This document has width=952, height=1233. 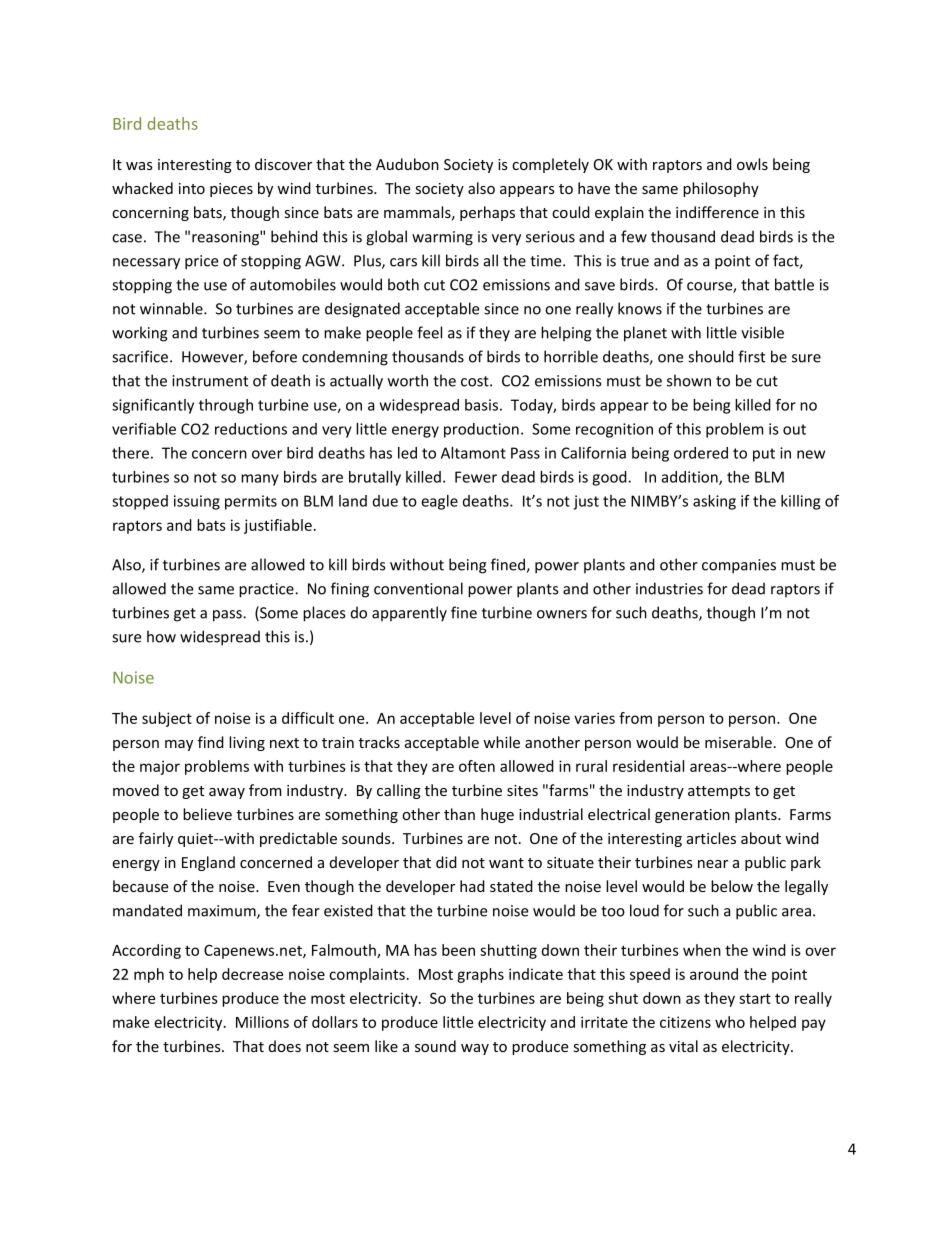 What do you see at coordinates (211, 742) in the document?
I see `find` at bounding box center [211, 742].
